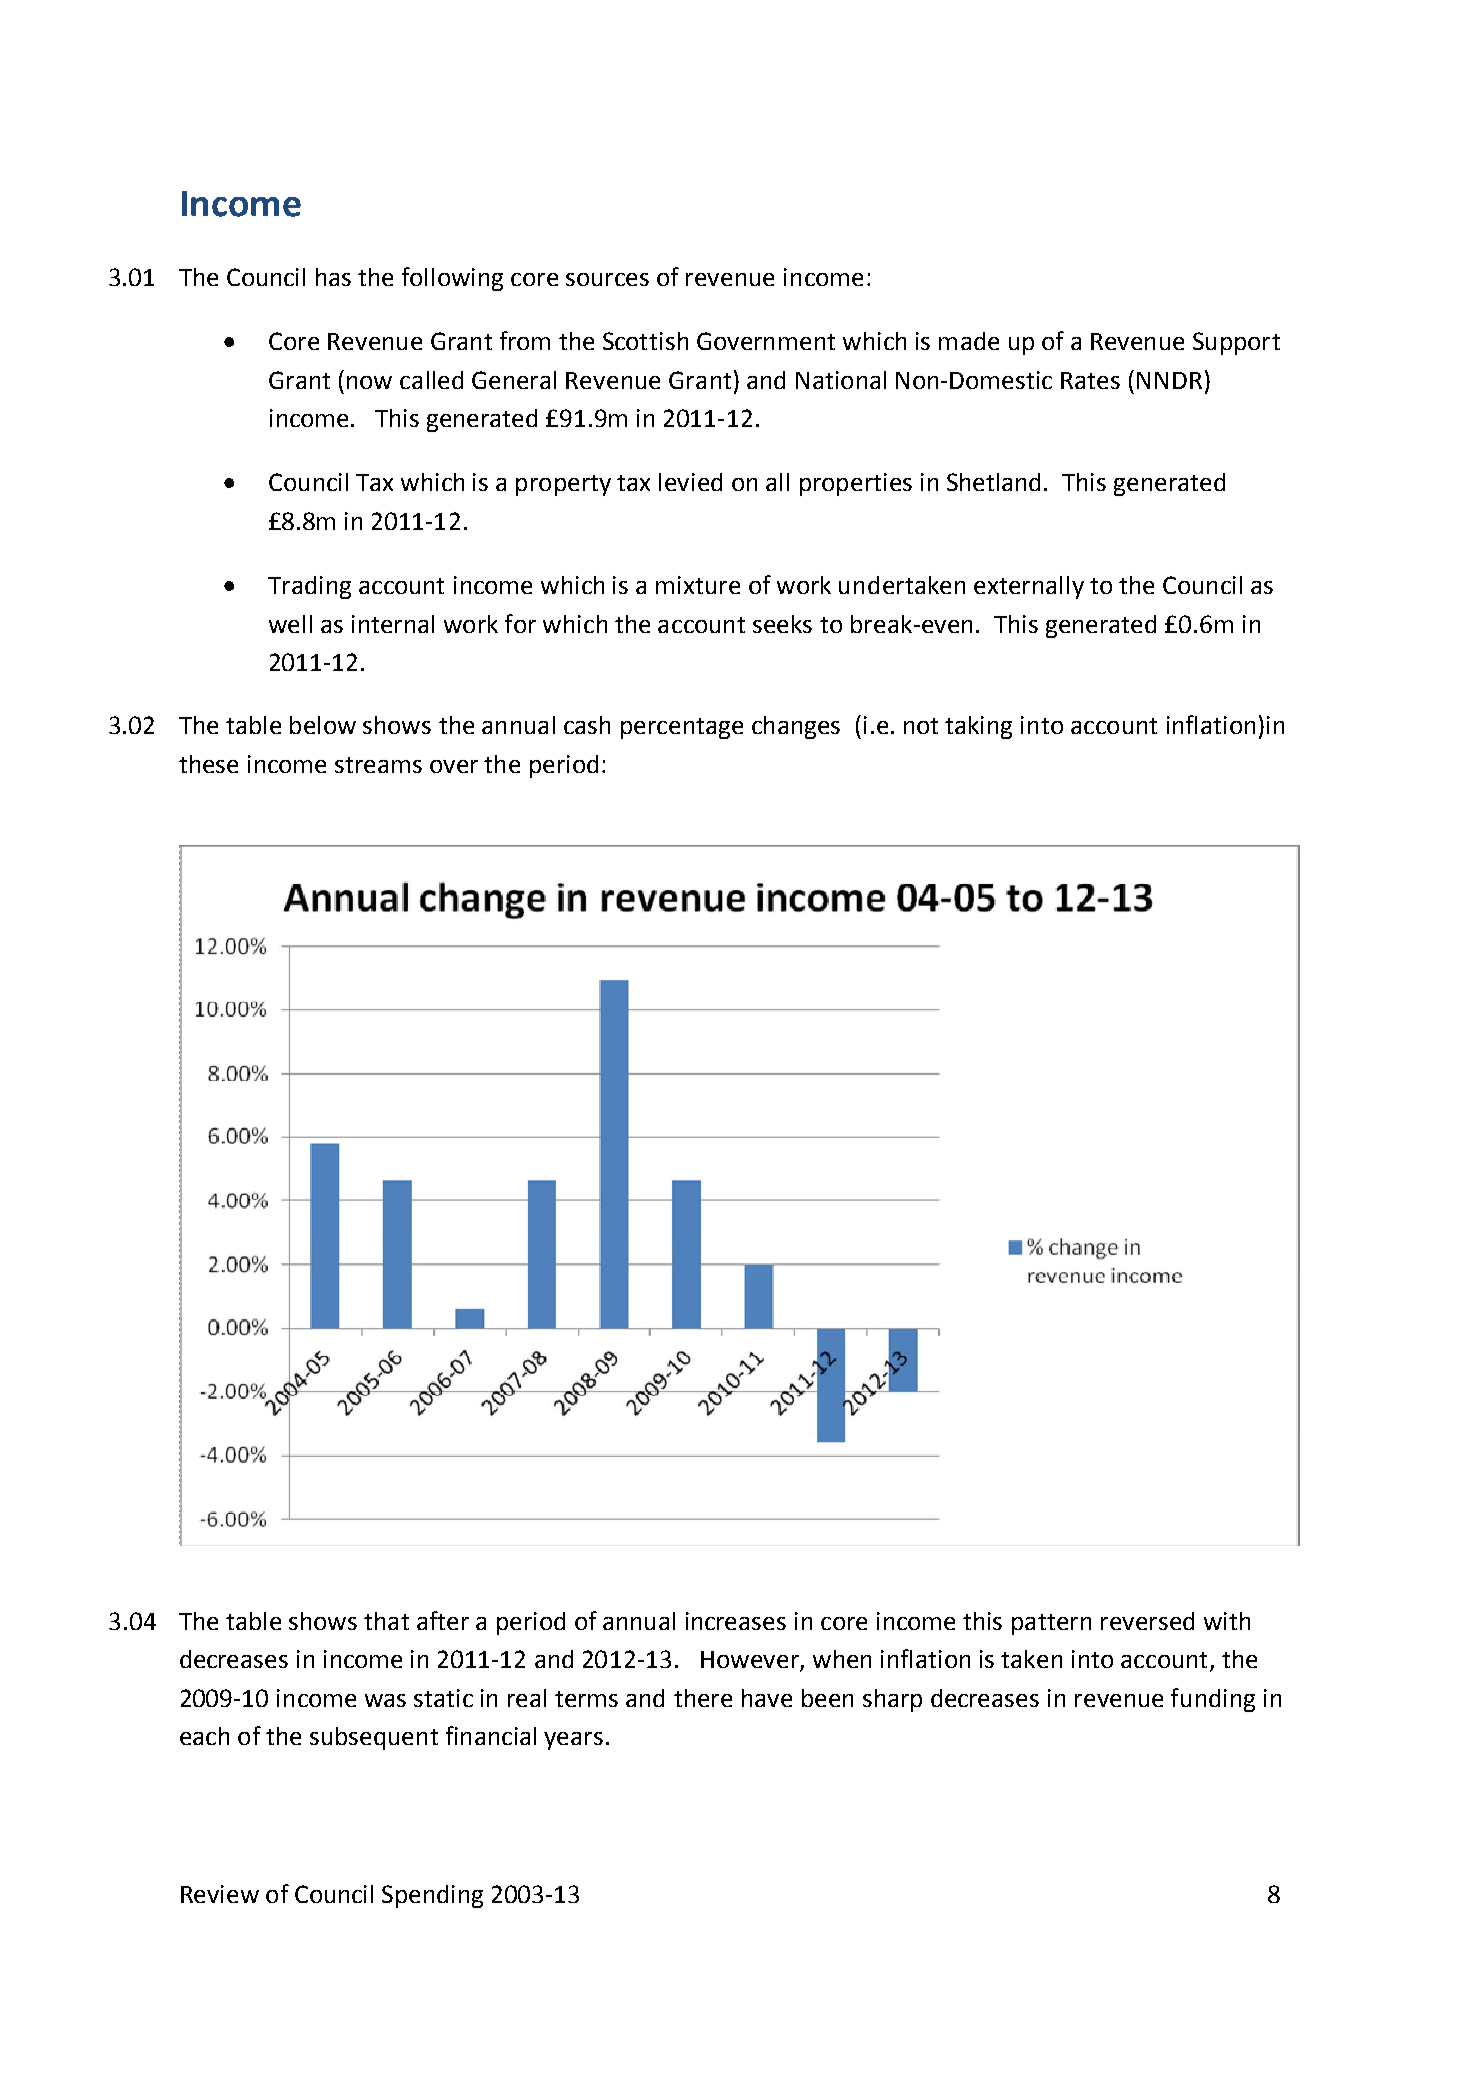 This image has height=2091, width=1478. I want to click on taking, so click(978, 727).
